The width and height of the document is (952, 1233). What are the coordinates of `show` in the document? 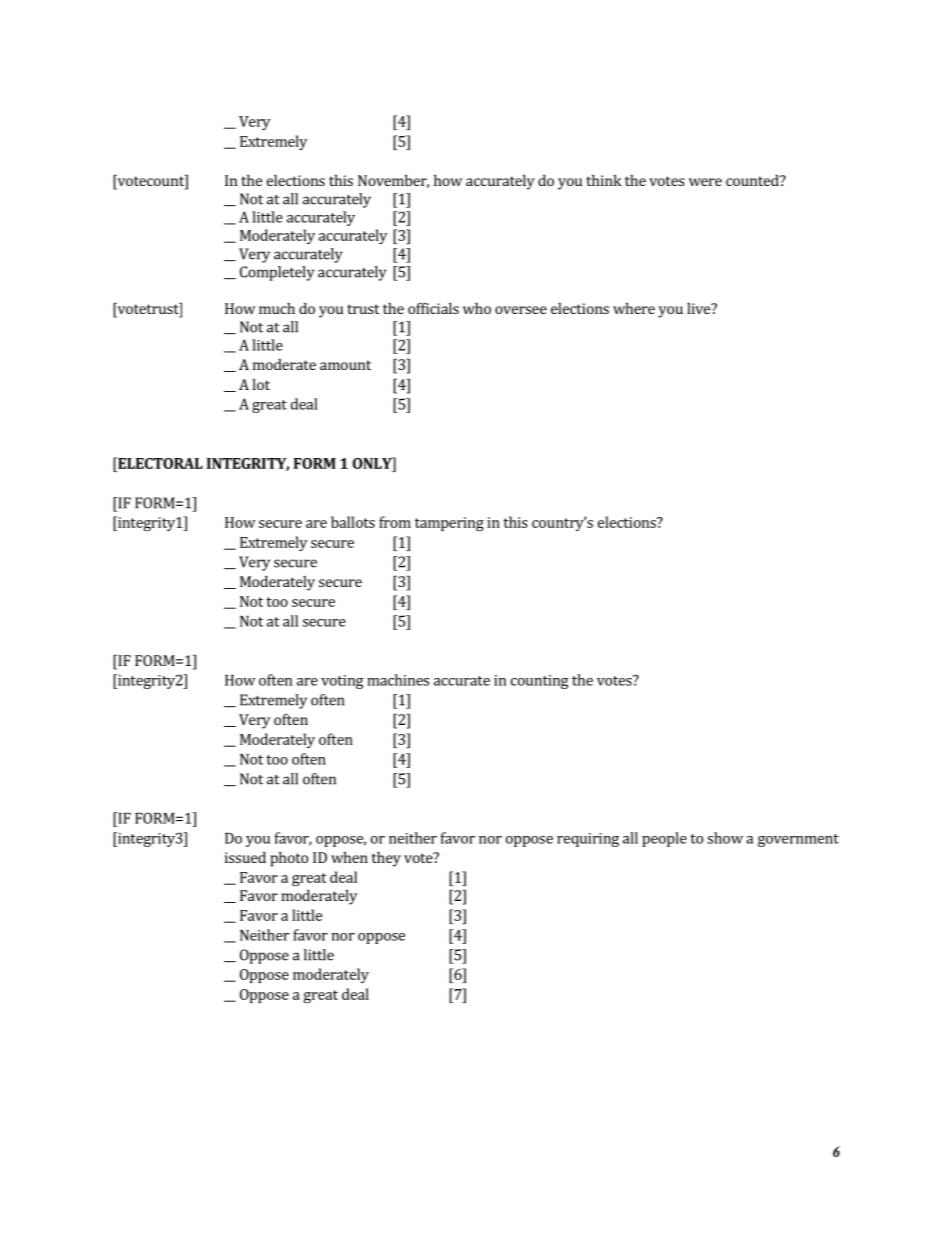 It's located at (725, 838).
